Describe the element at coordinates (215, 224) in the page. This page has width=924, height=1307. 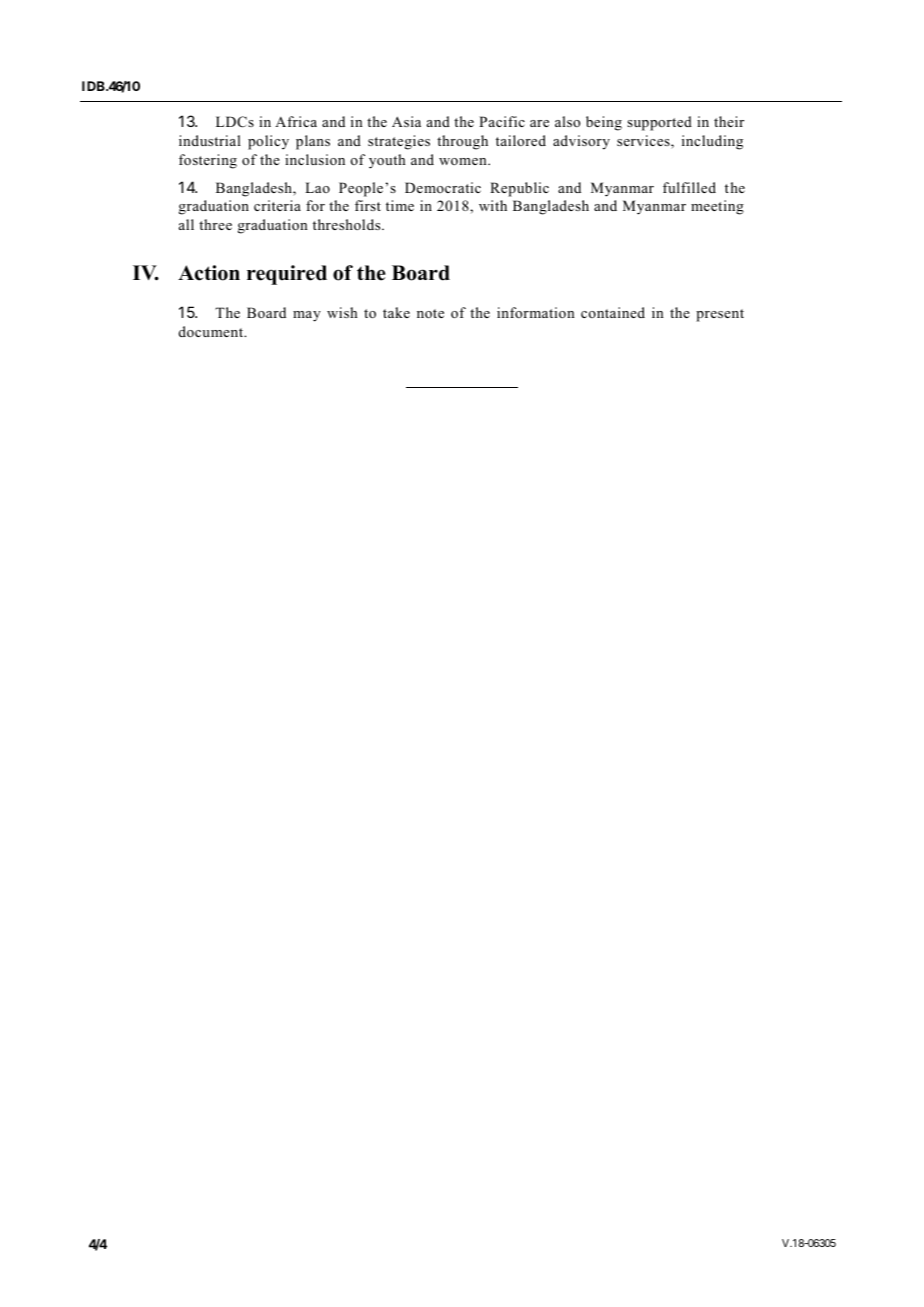
I see `three` at that location.
